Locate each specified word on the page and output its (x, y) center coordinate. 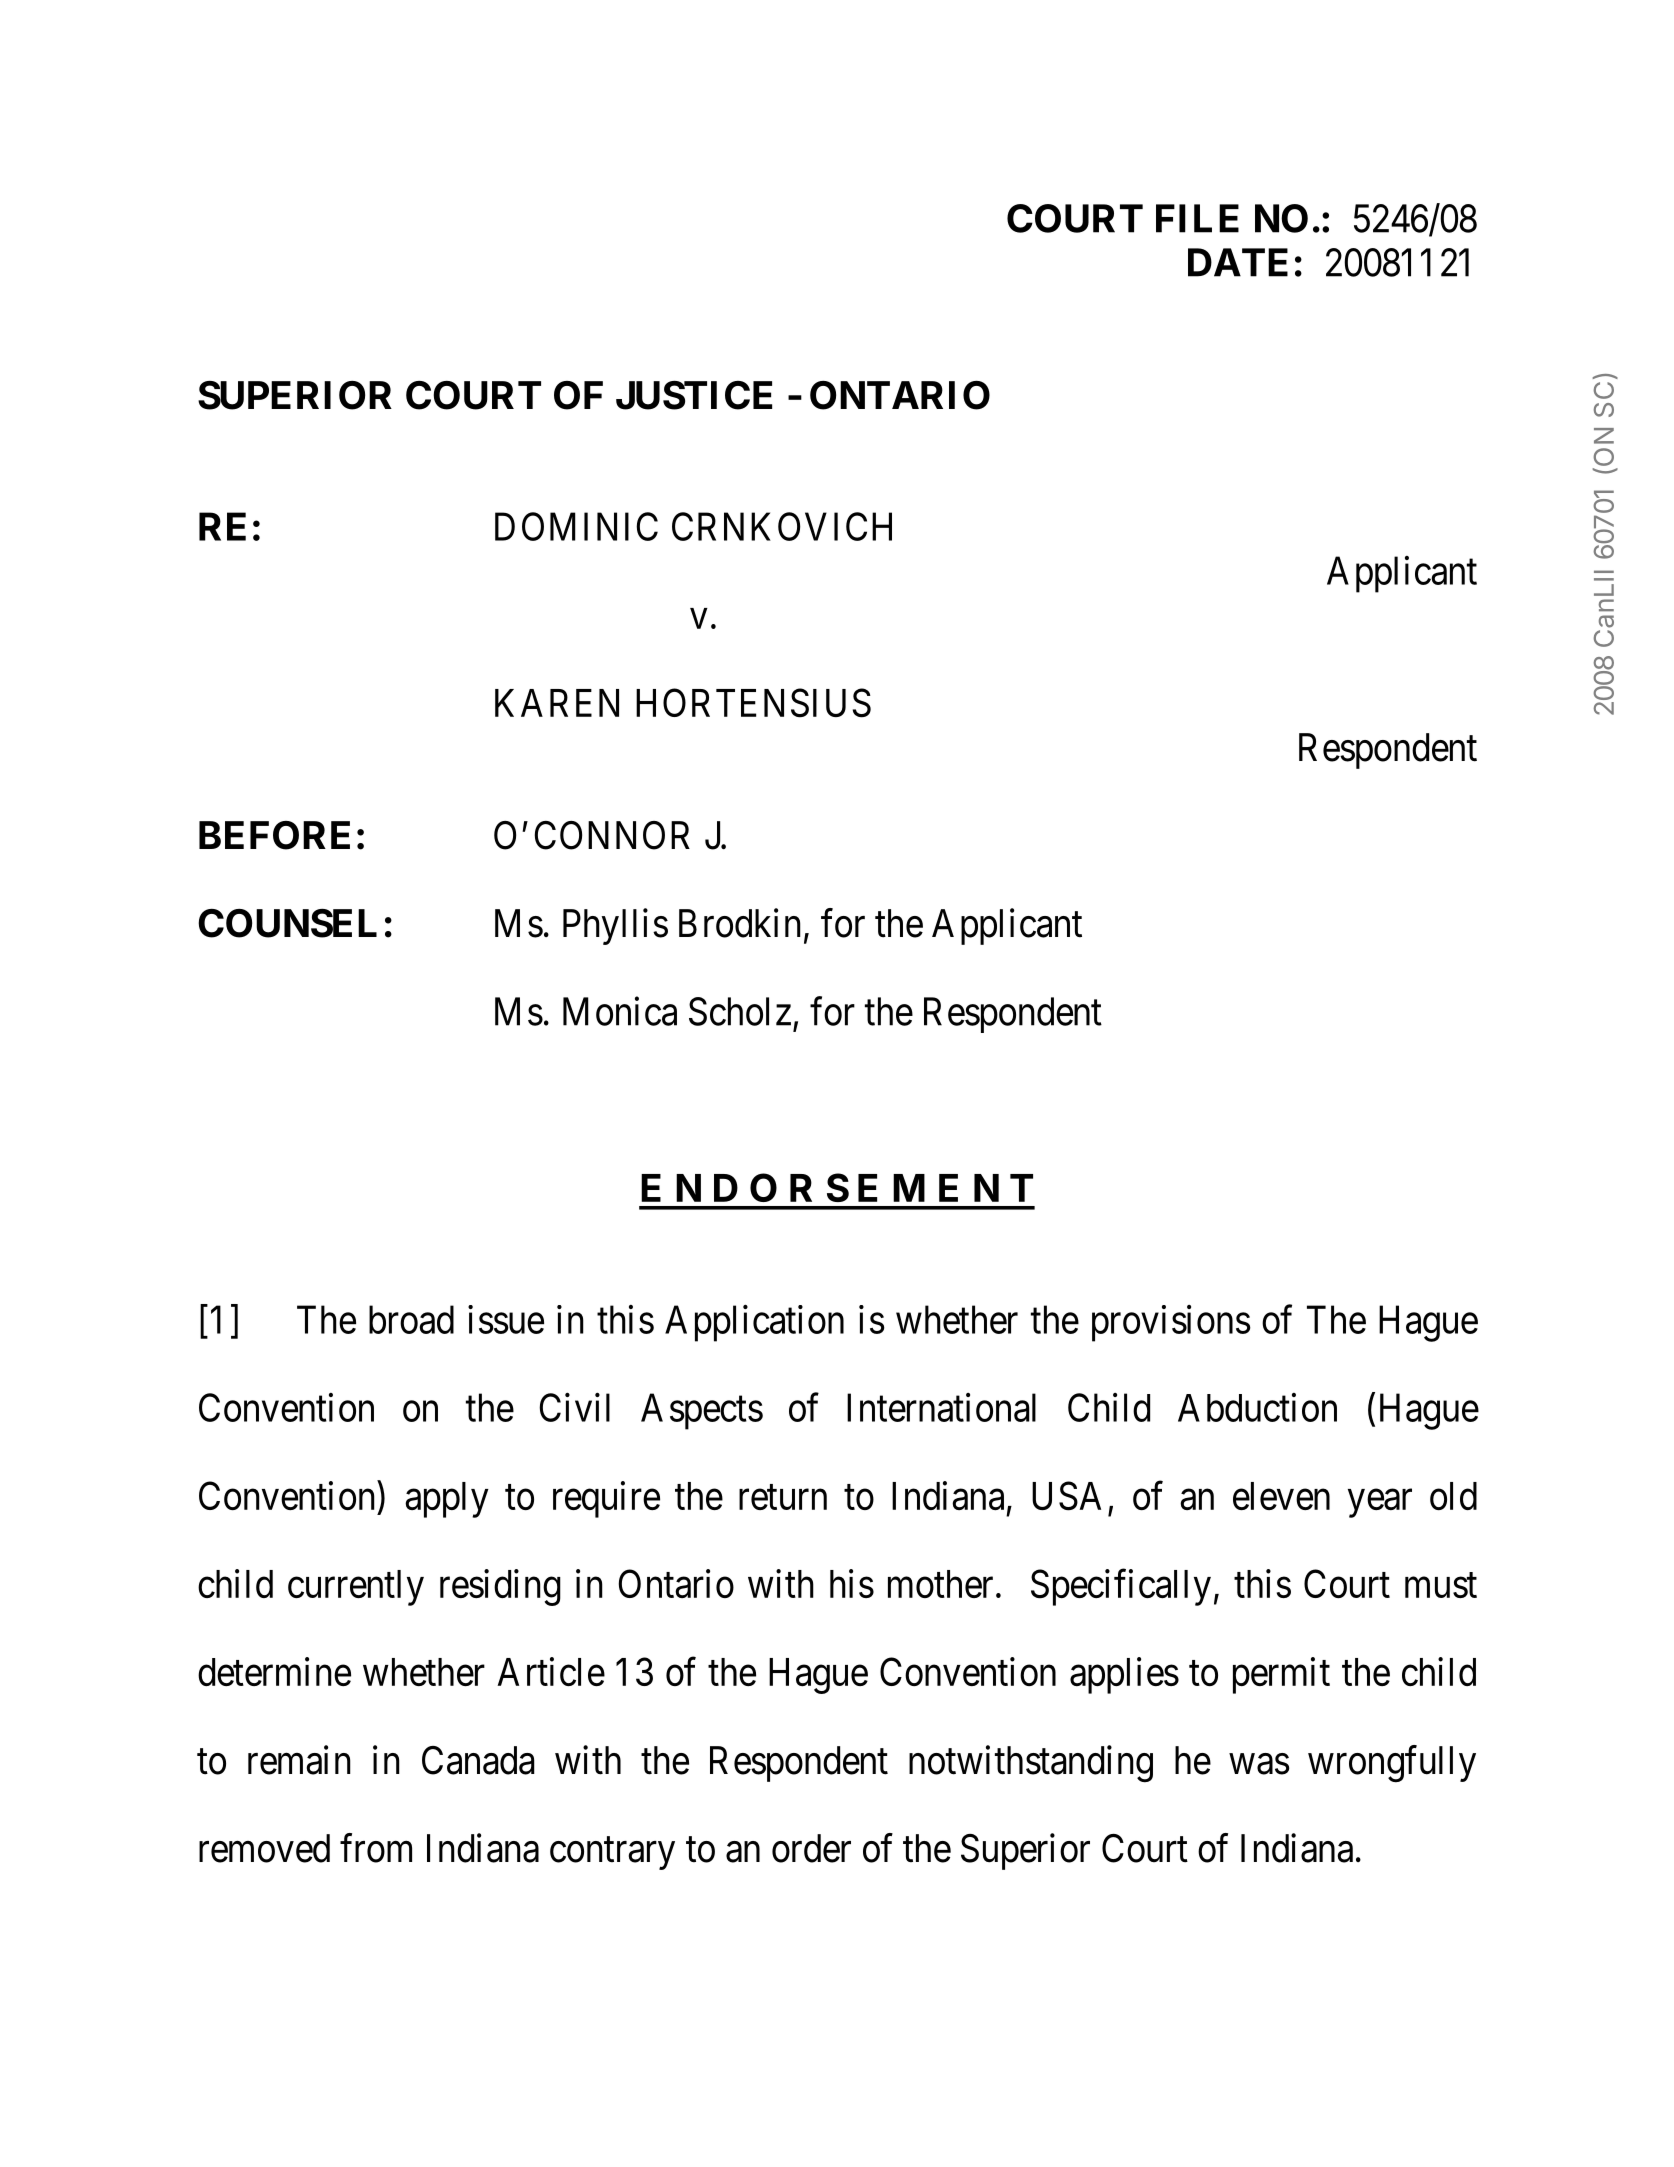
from (376, 1848)
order (811, 1848)
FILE (1197, 218)
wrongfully (1392, 1764)
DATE (1238, 262)
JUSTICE (694, 395)
